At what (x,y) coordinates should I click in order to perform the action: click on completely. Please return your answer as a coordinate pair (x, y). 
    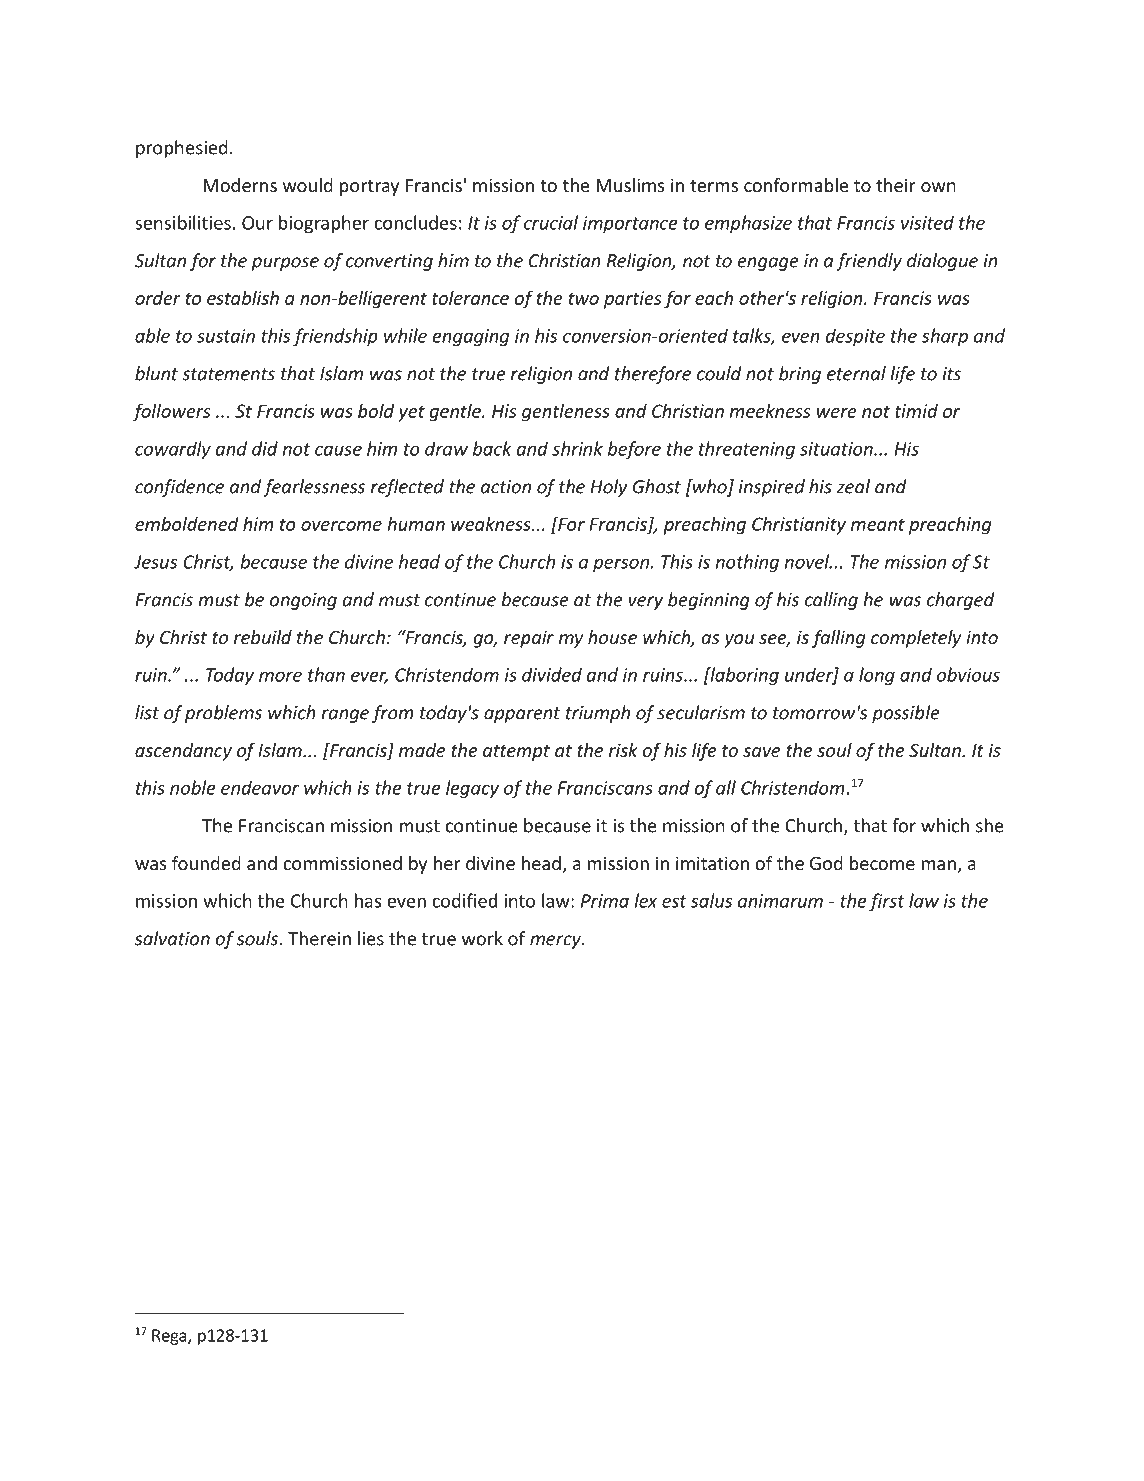
    Looking at the image, I should click on (916, 639).
